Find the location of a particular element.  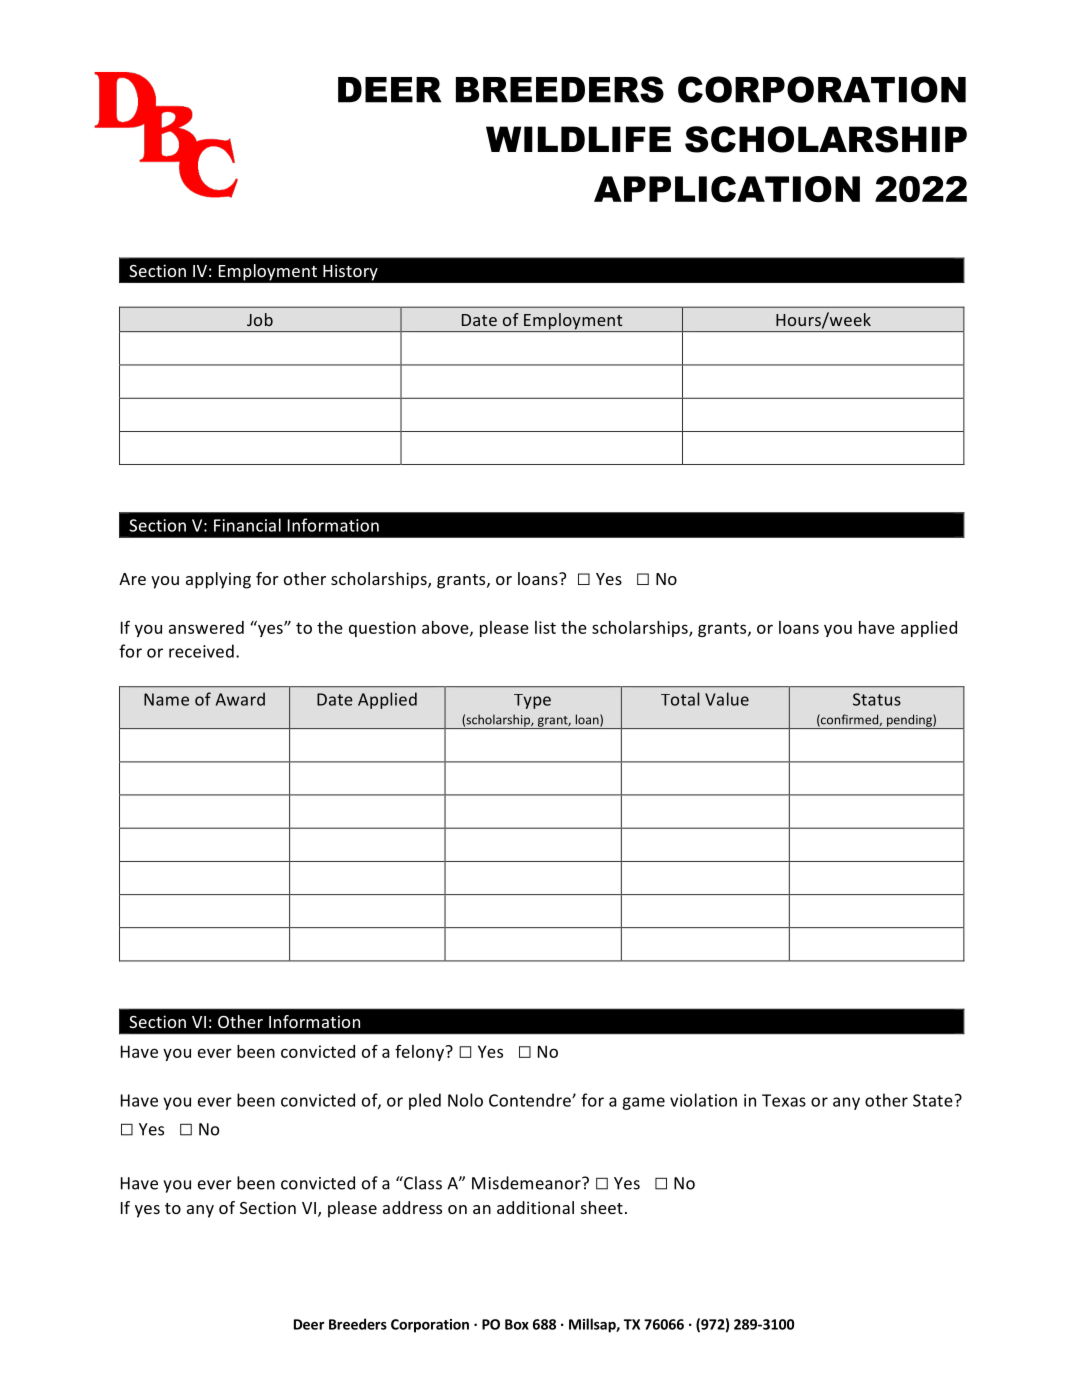

list is located at coordinates (545, 627).
